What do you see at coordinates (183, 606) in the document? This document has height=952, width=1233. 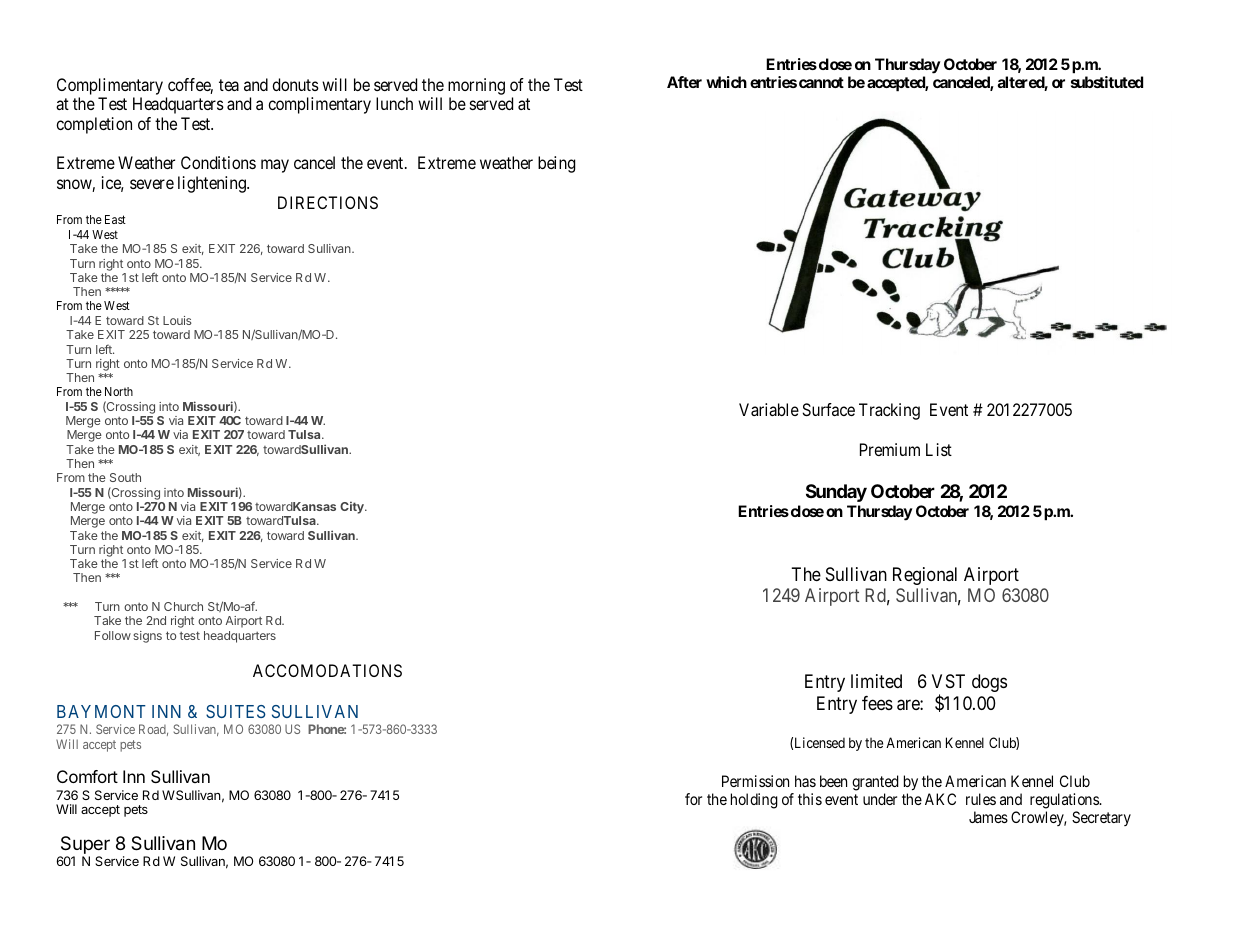 I see `Church` at bounding box center [183, 606].
